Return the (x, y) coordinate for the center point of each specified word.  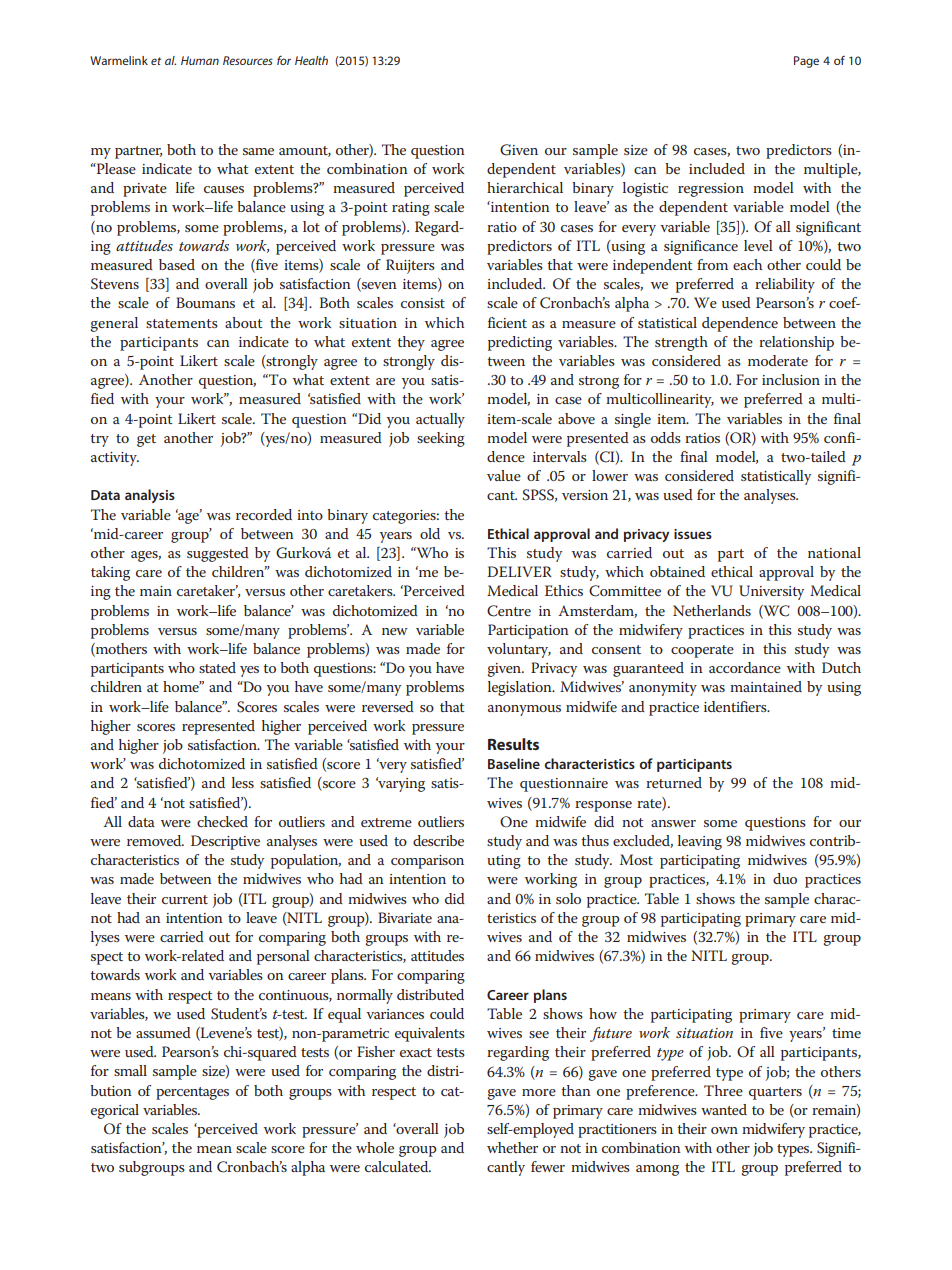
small (130, 1070)
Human (200, 60)
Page (806, 62)
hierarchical (525, 187)
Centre (509, 611)
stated (217, 667)
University (771, 592)
